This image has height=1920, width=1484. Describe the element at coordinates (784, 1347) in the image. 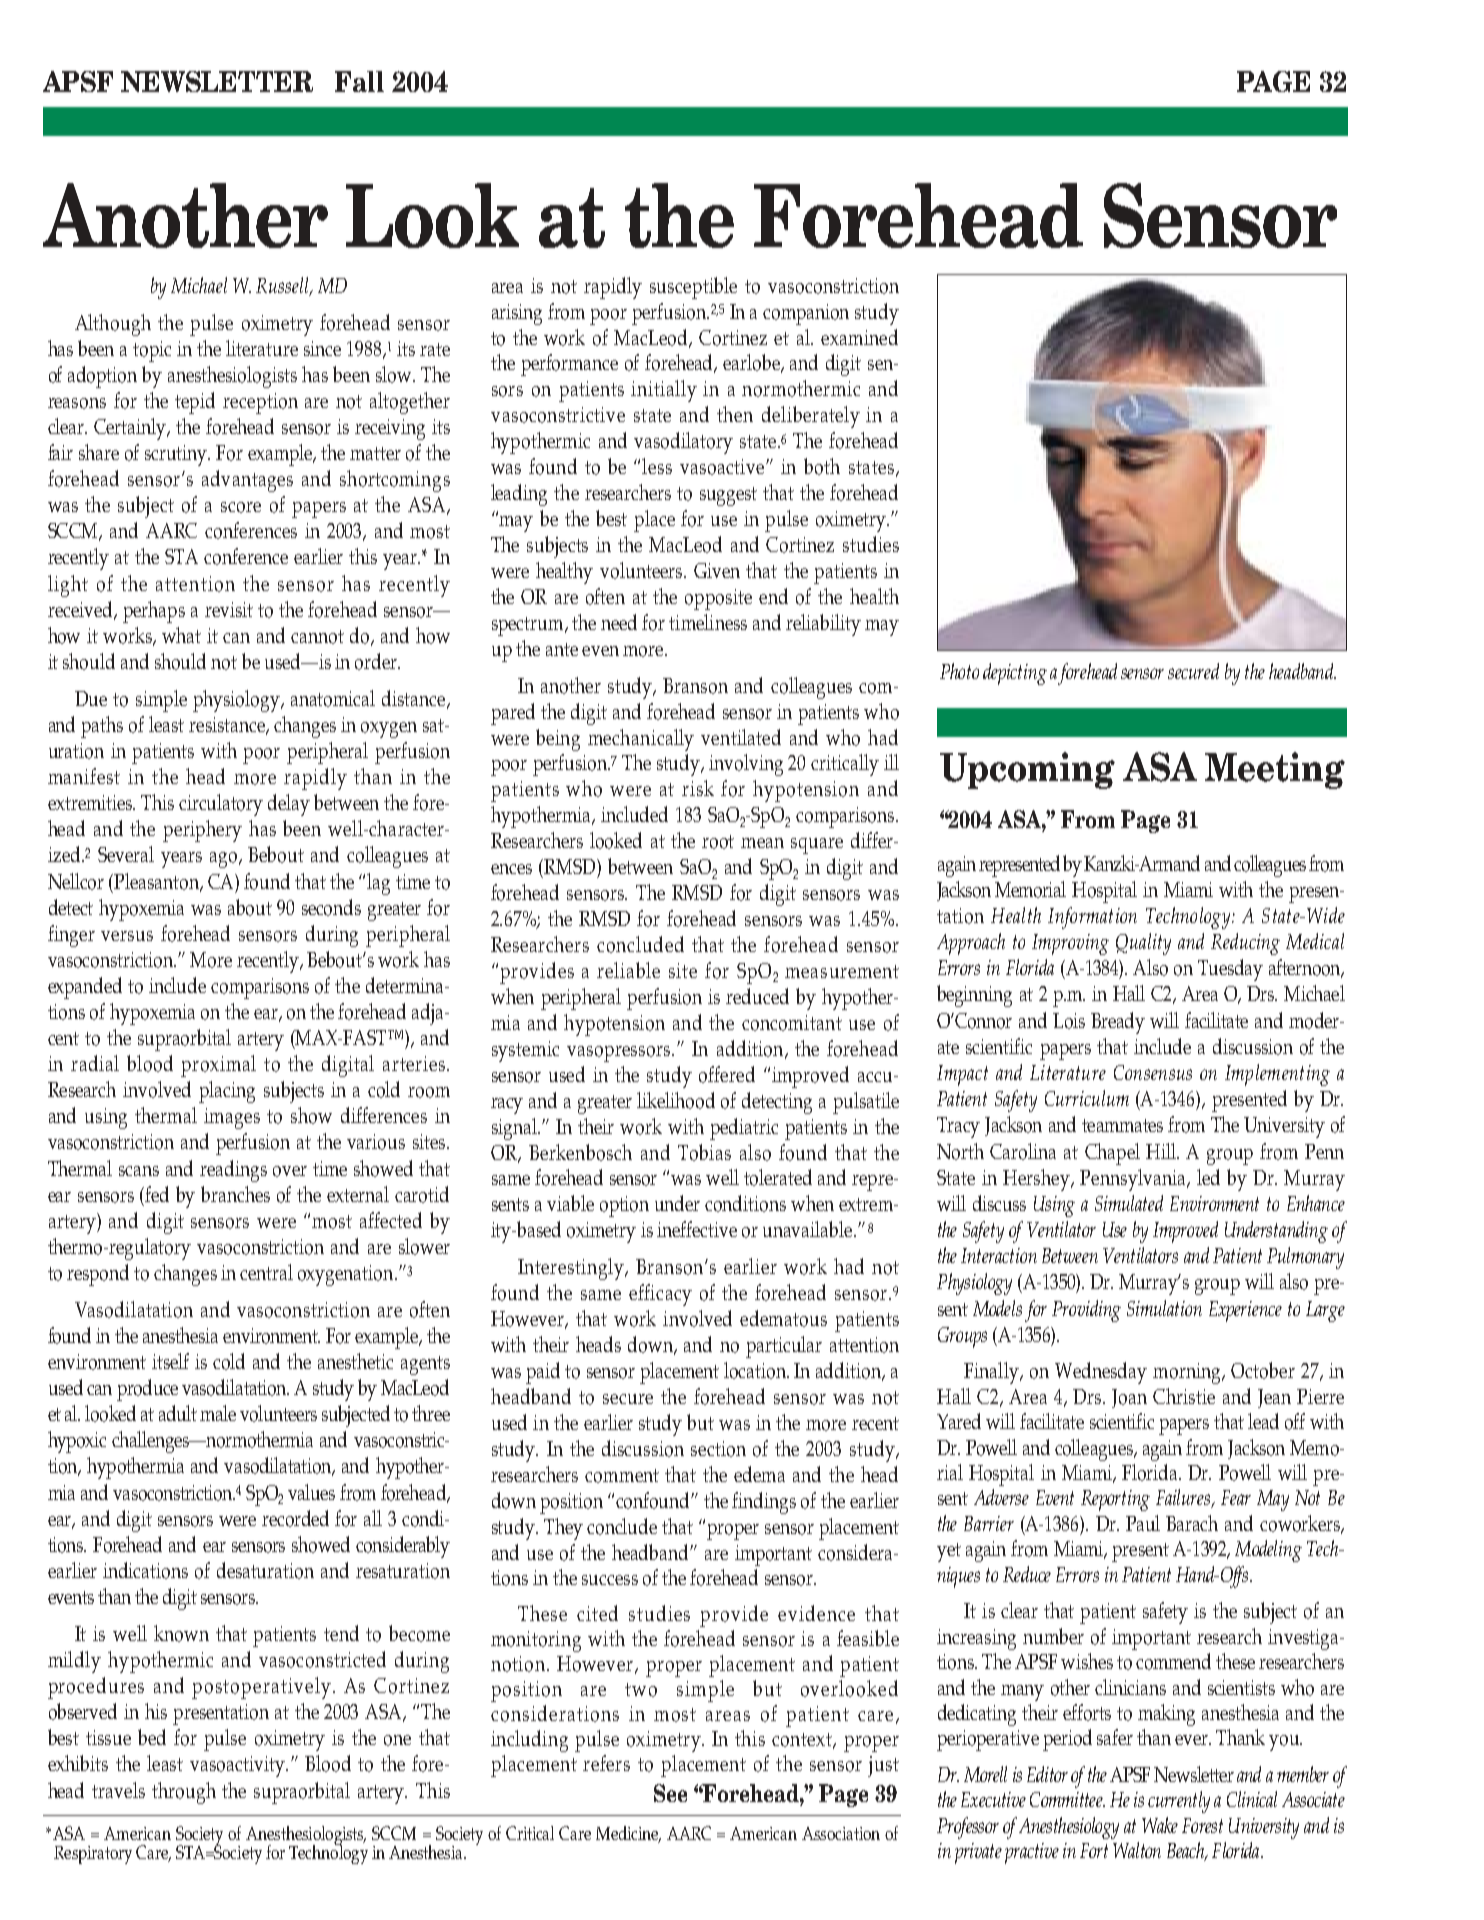

I see `particular` at that location.
